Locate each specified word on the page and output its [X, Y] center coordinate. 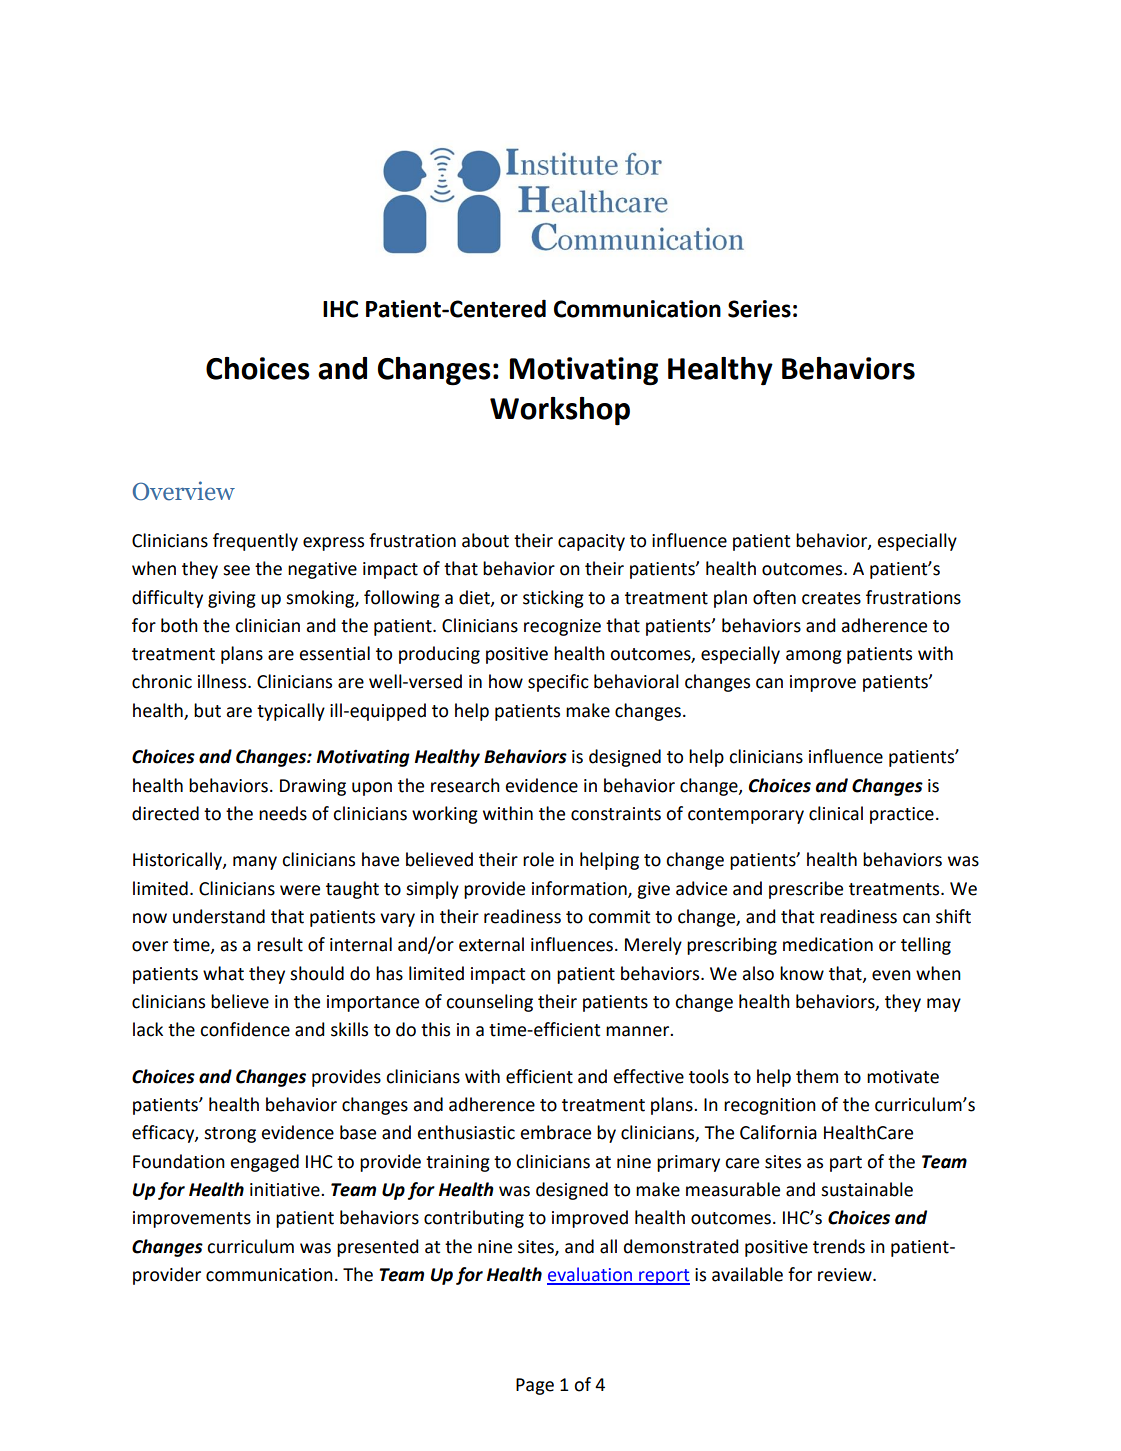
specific [558, 683]
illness [223, 681]
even [891, 975]
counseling [489, 1003]
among [814, 657]
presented [378, 1248]
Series [759, 309]
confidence [245, 1029]
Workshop [560, 411]
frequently [255, 542]
